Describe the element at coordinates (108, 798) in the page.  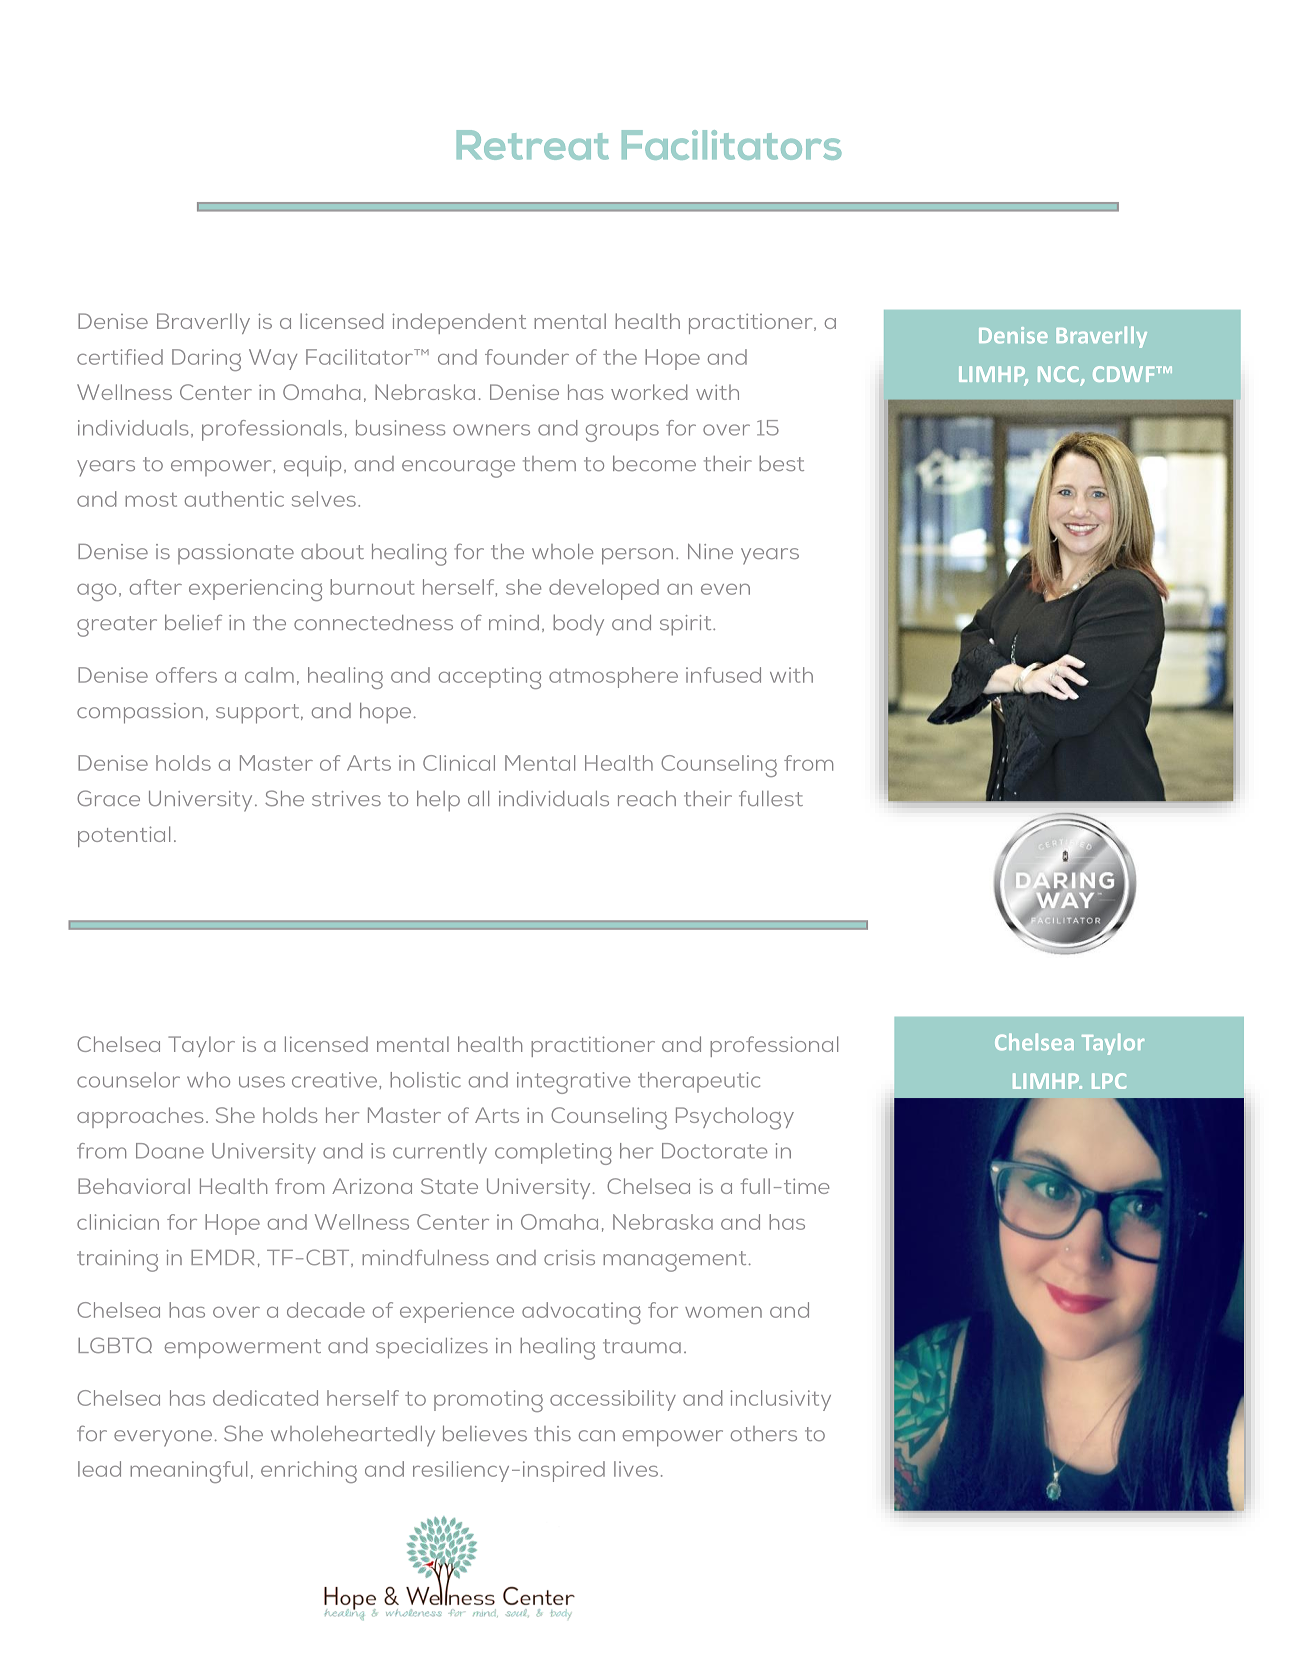
I see `Grace` at that location.
